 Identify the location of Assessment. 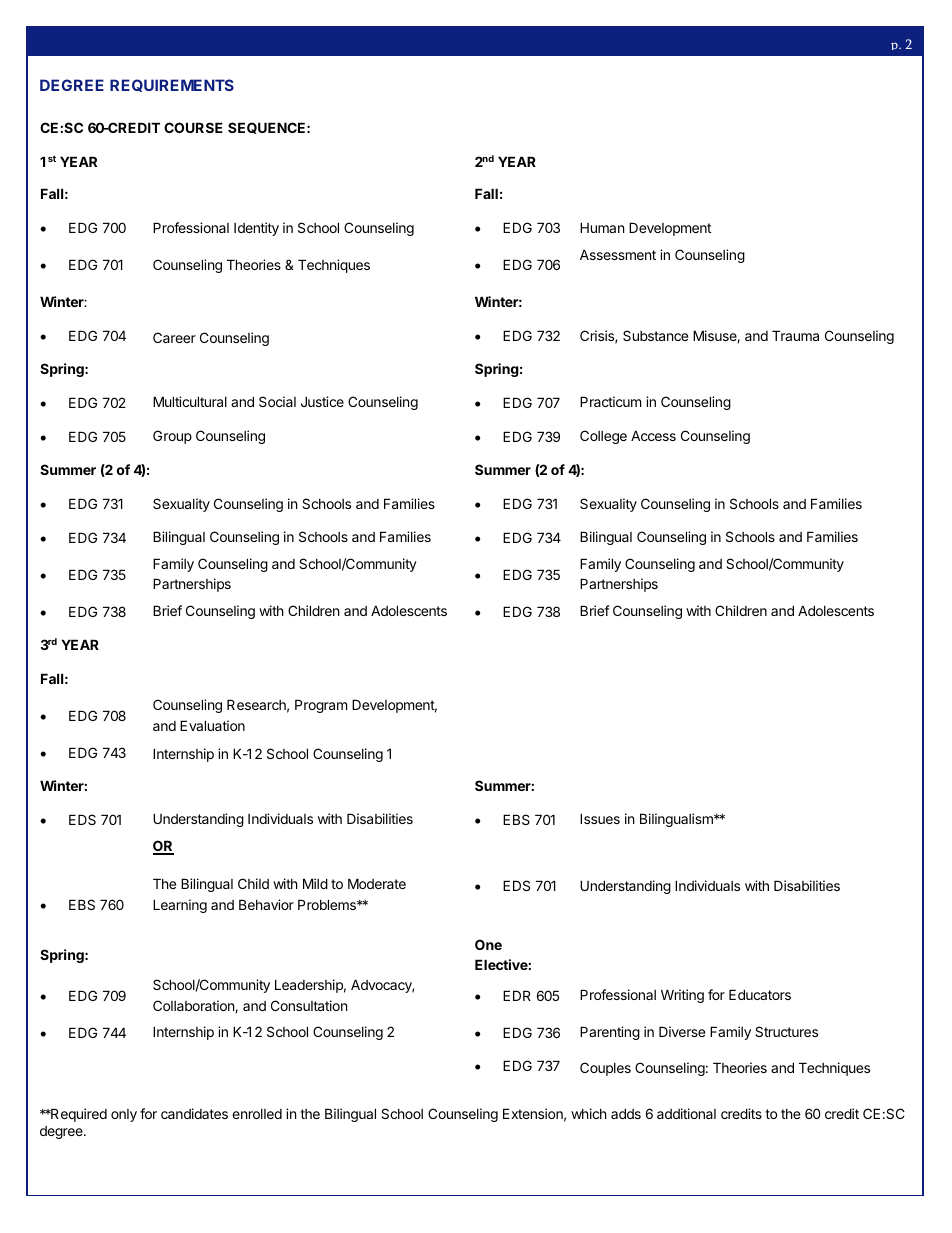
(618, 254).
